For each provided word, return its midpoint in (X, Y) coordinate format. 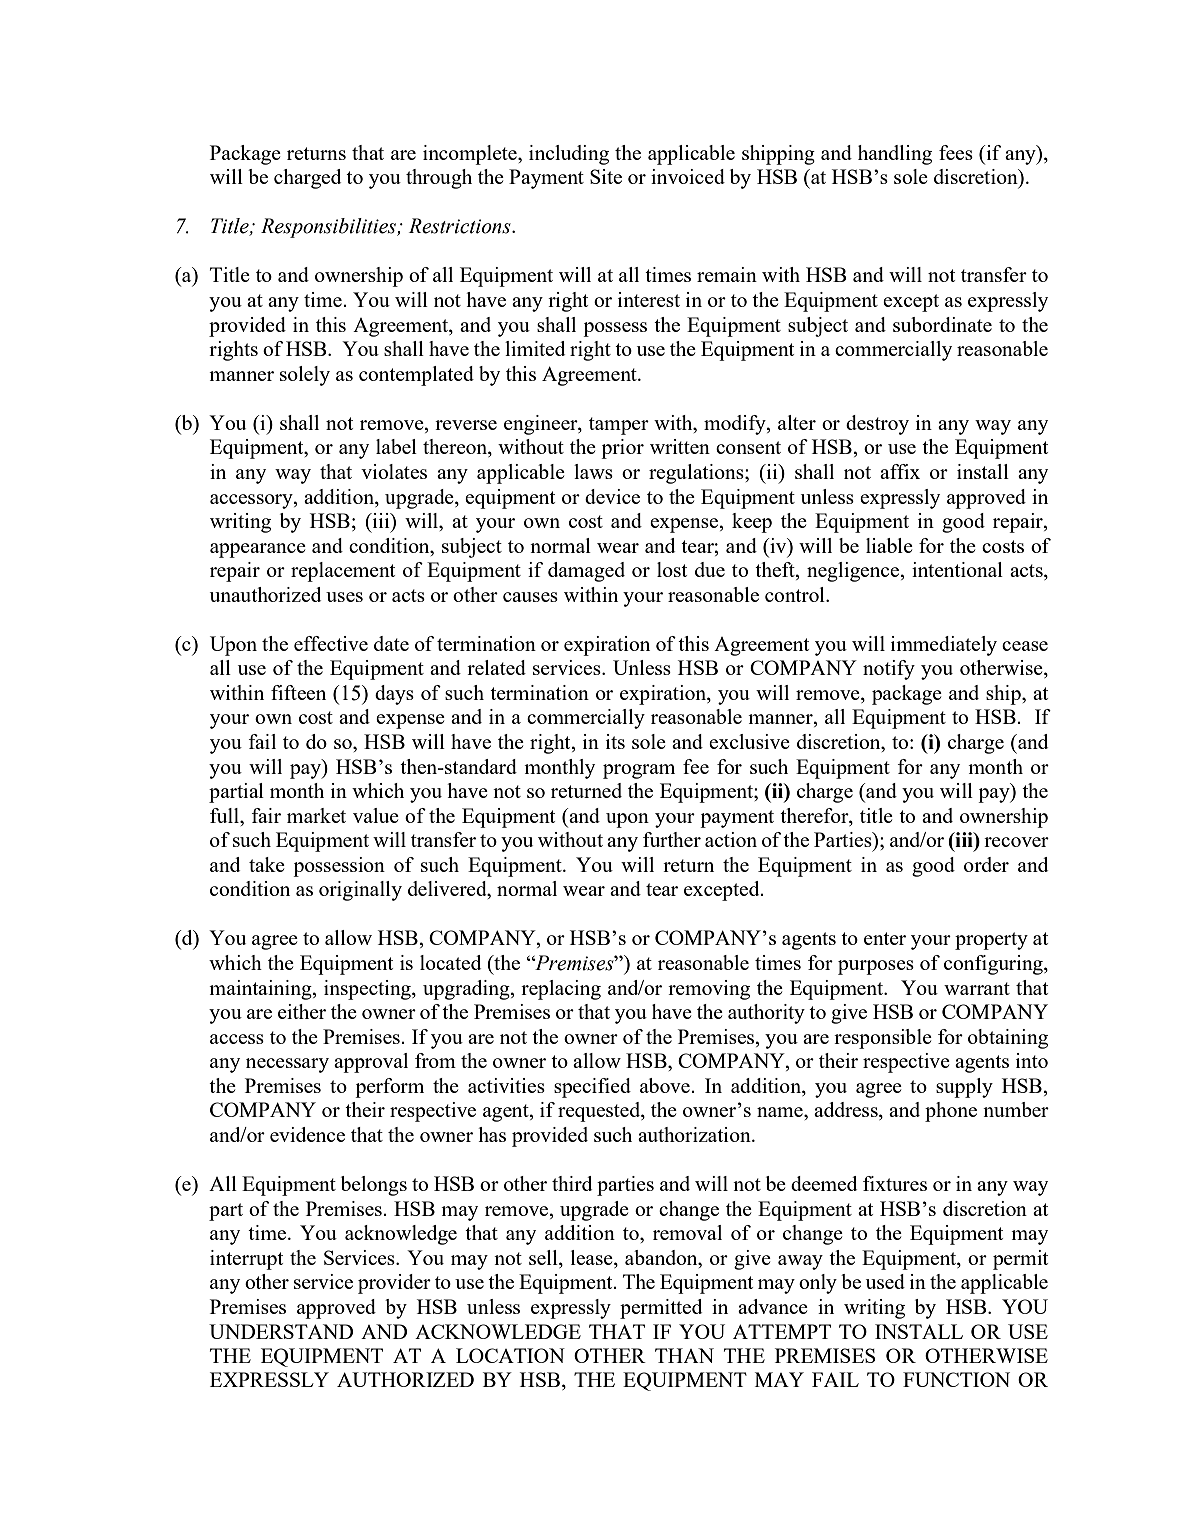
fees (956, 152)
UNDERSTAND (281, 1331)
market (316, 815)
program (639, 771)
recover (1016, 842)
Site (606, 176)
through (439, 179)
